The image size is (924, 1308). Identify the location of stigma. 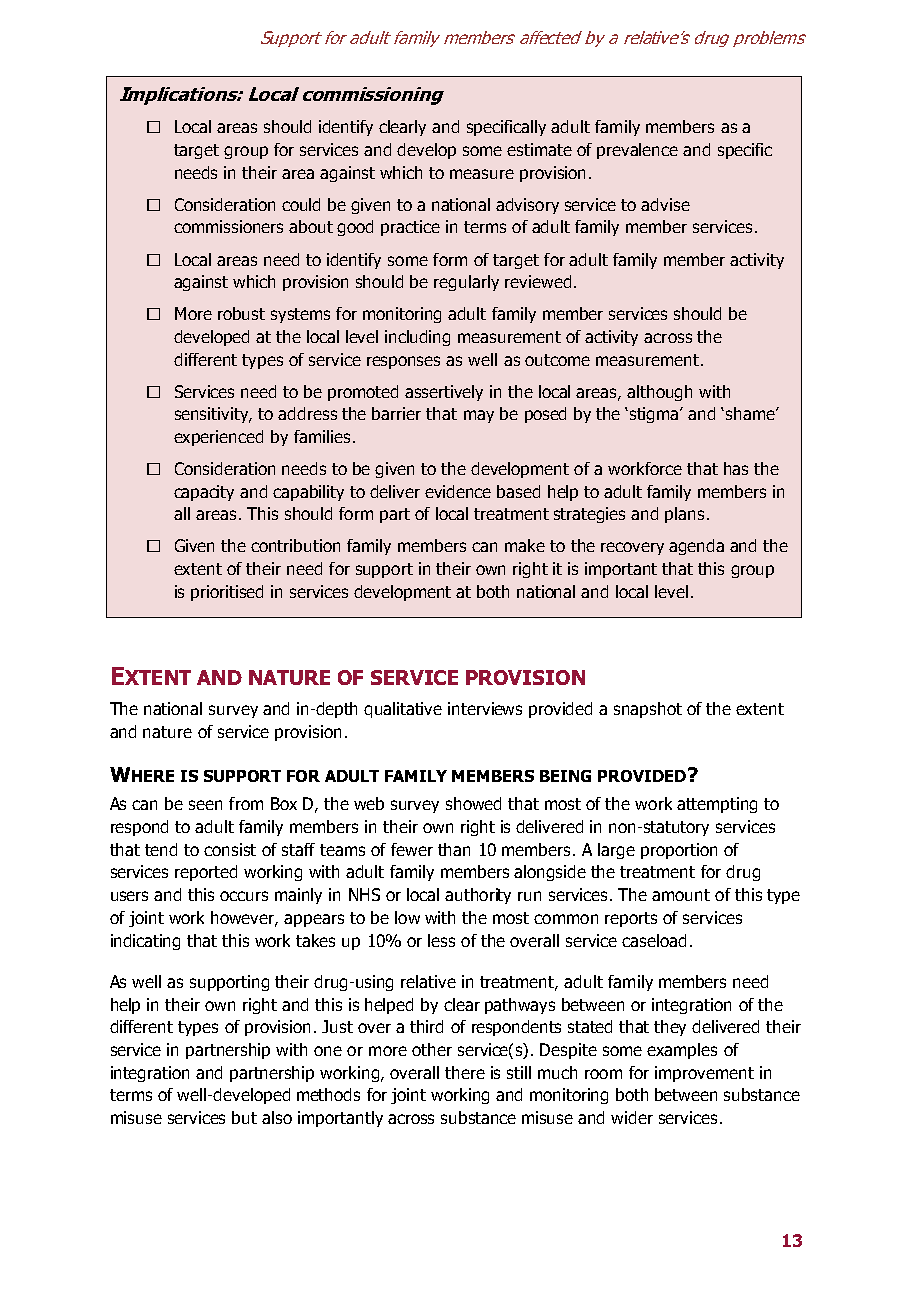
(656, 415).
